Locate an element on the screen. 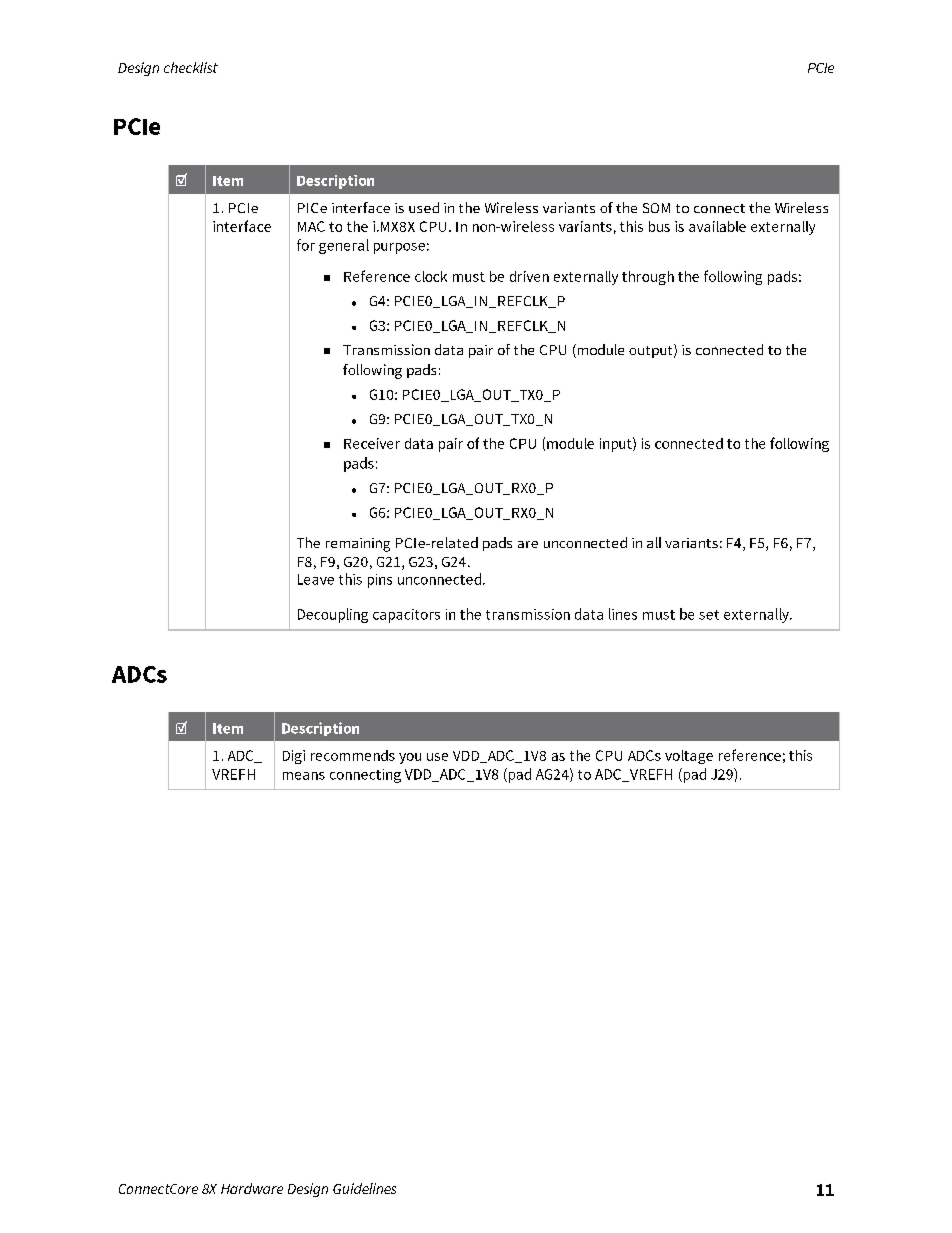 Image resolution: width=952 pixels, height=1233 pixels. you is located at coordinates (410, 758).
